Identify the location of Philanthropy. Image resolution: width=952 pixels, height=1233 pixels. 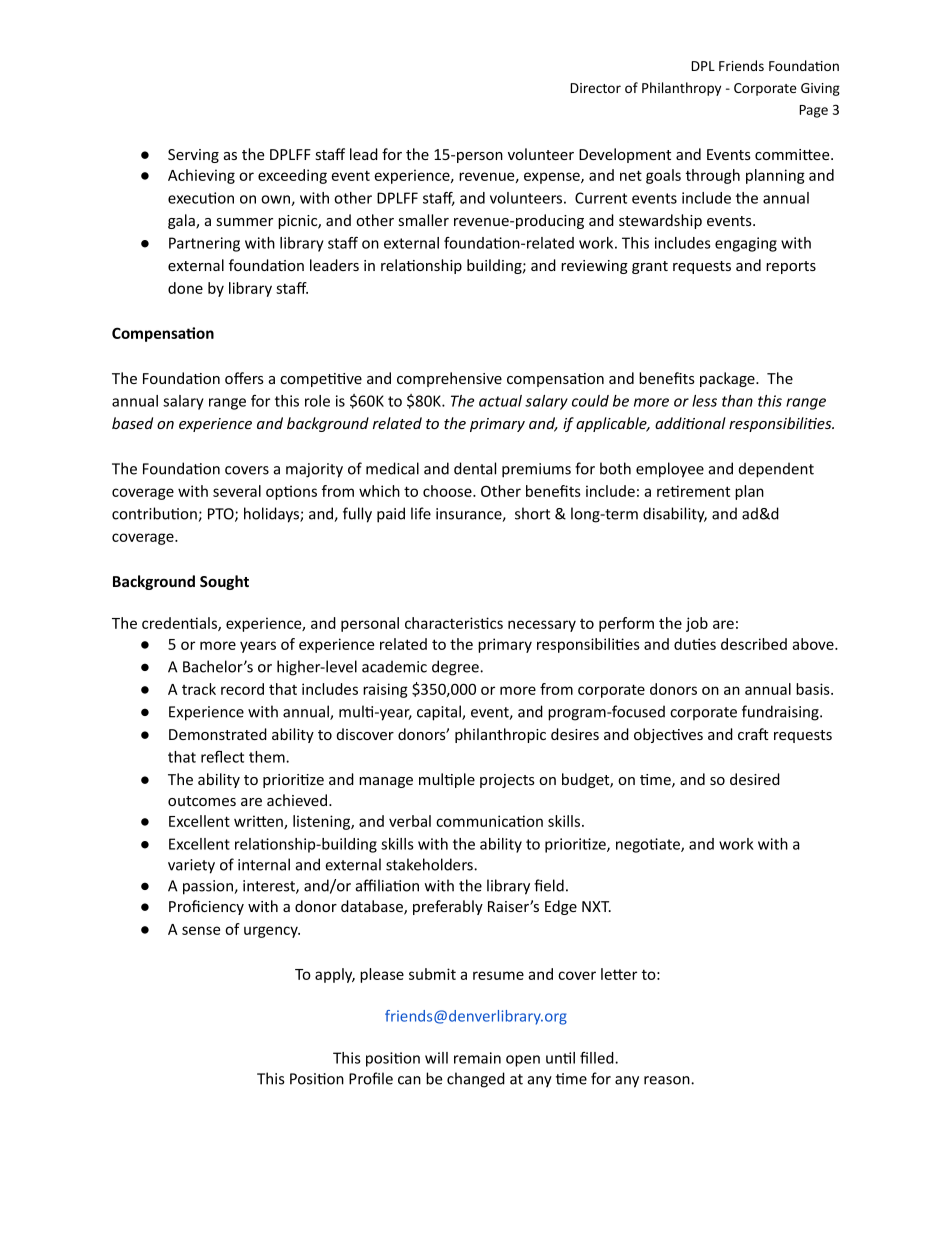
(681, 89).
